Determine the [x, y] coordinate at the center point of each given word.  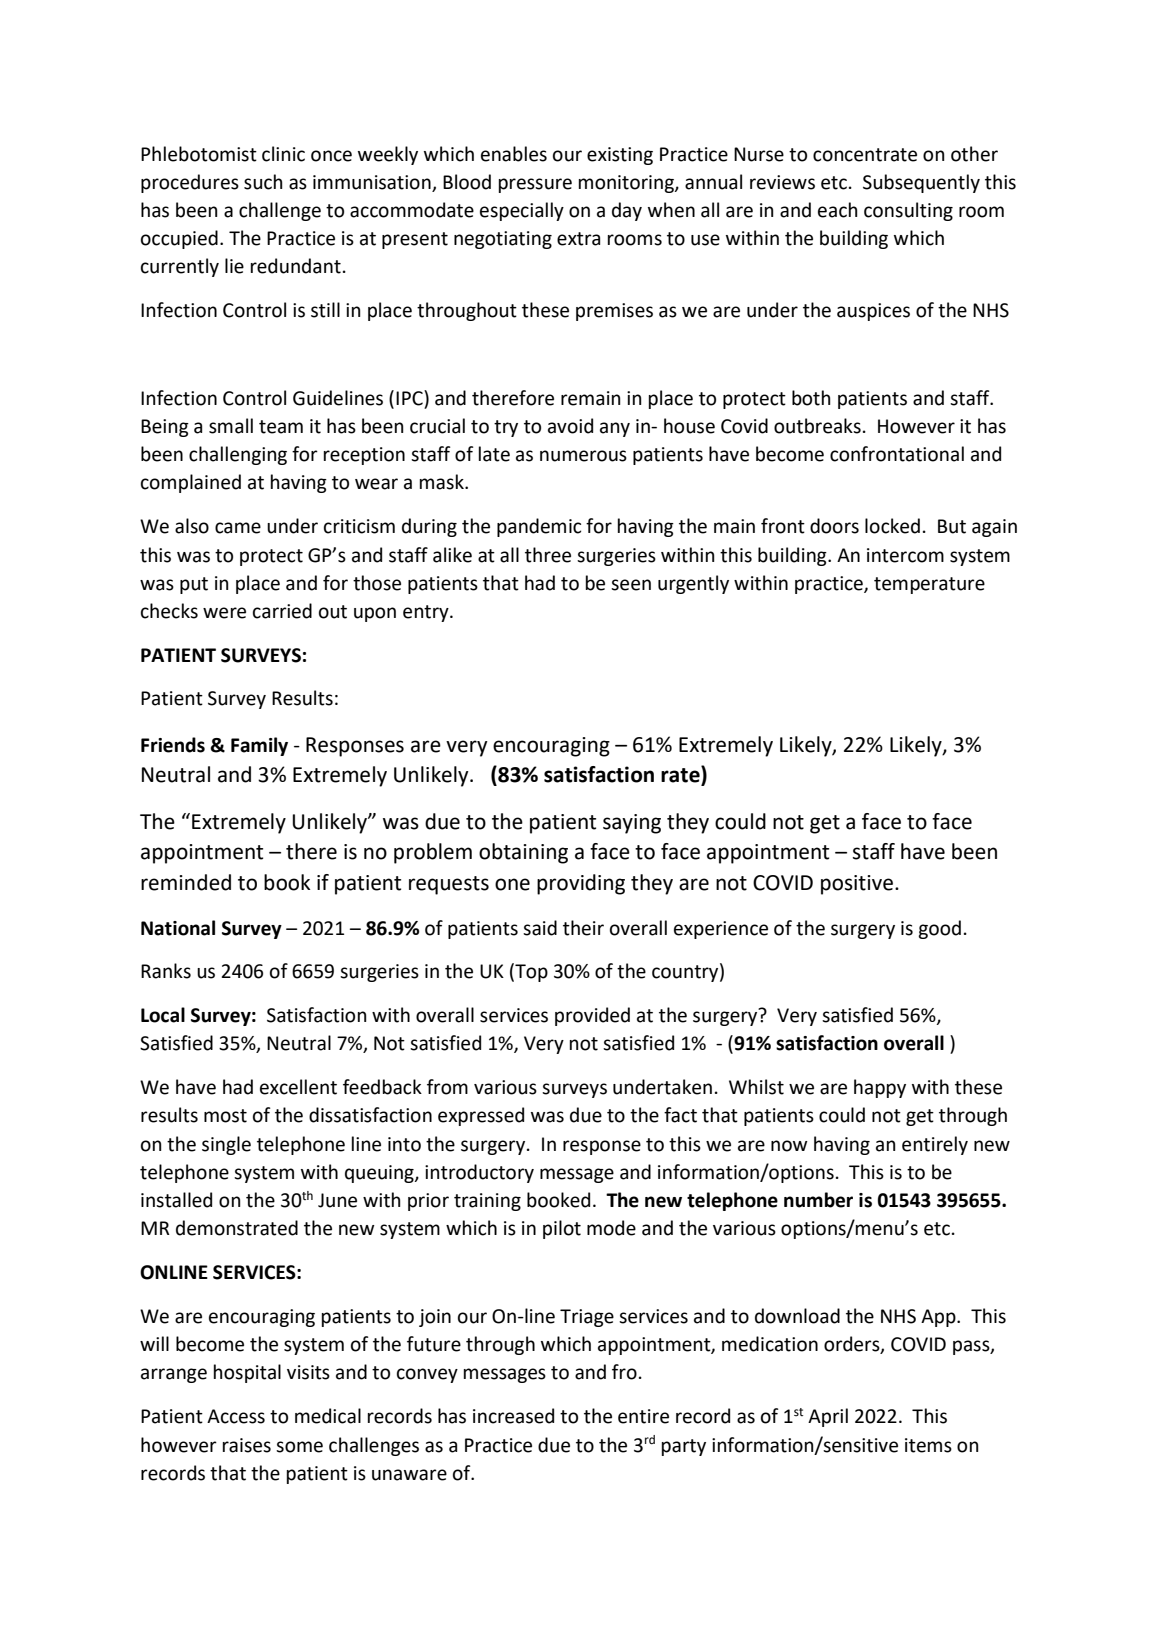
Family [259, 746]
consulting [908, 211]
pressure [535, 185]
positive [857, 885]
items [928, 1445]
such [263, 182]
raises [247, 1445]
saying [632, 824]
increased [513, 1416]
